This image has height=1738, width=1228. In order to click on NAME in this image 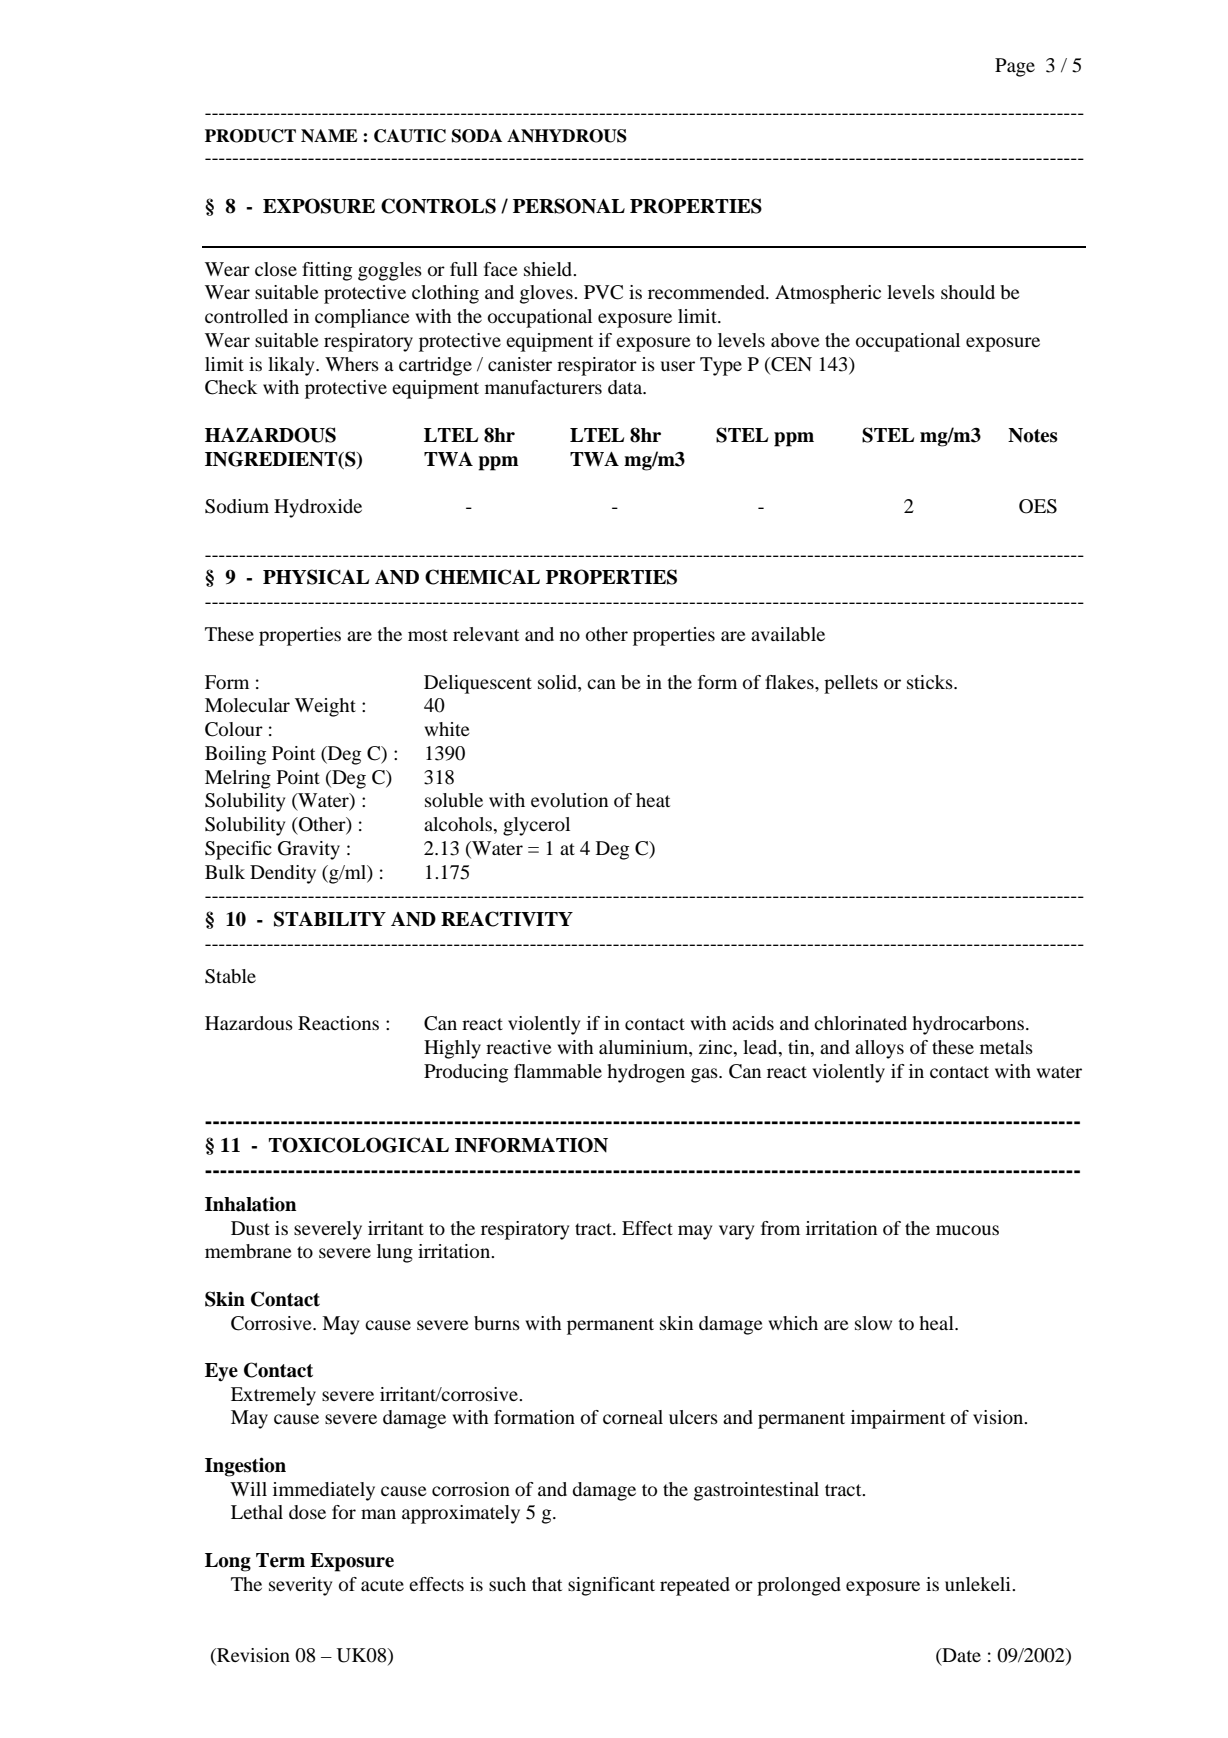, I will do `click(329, 135)`.
